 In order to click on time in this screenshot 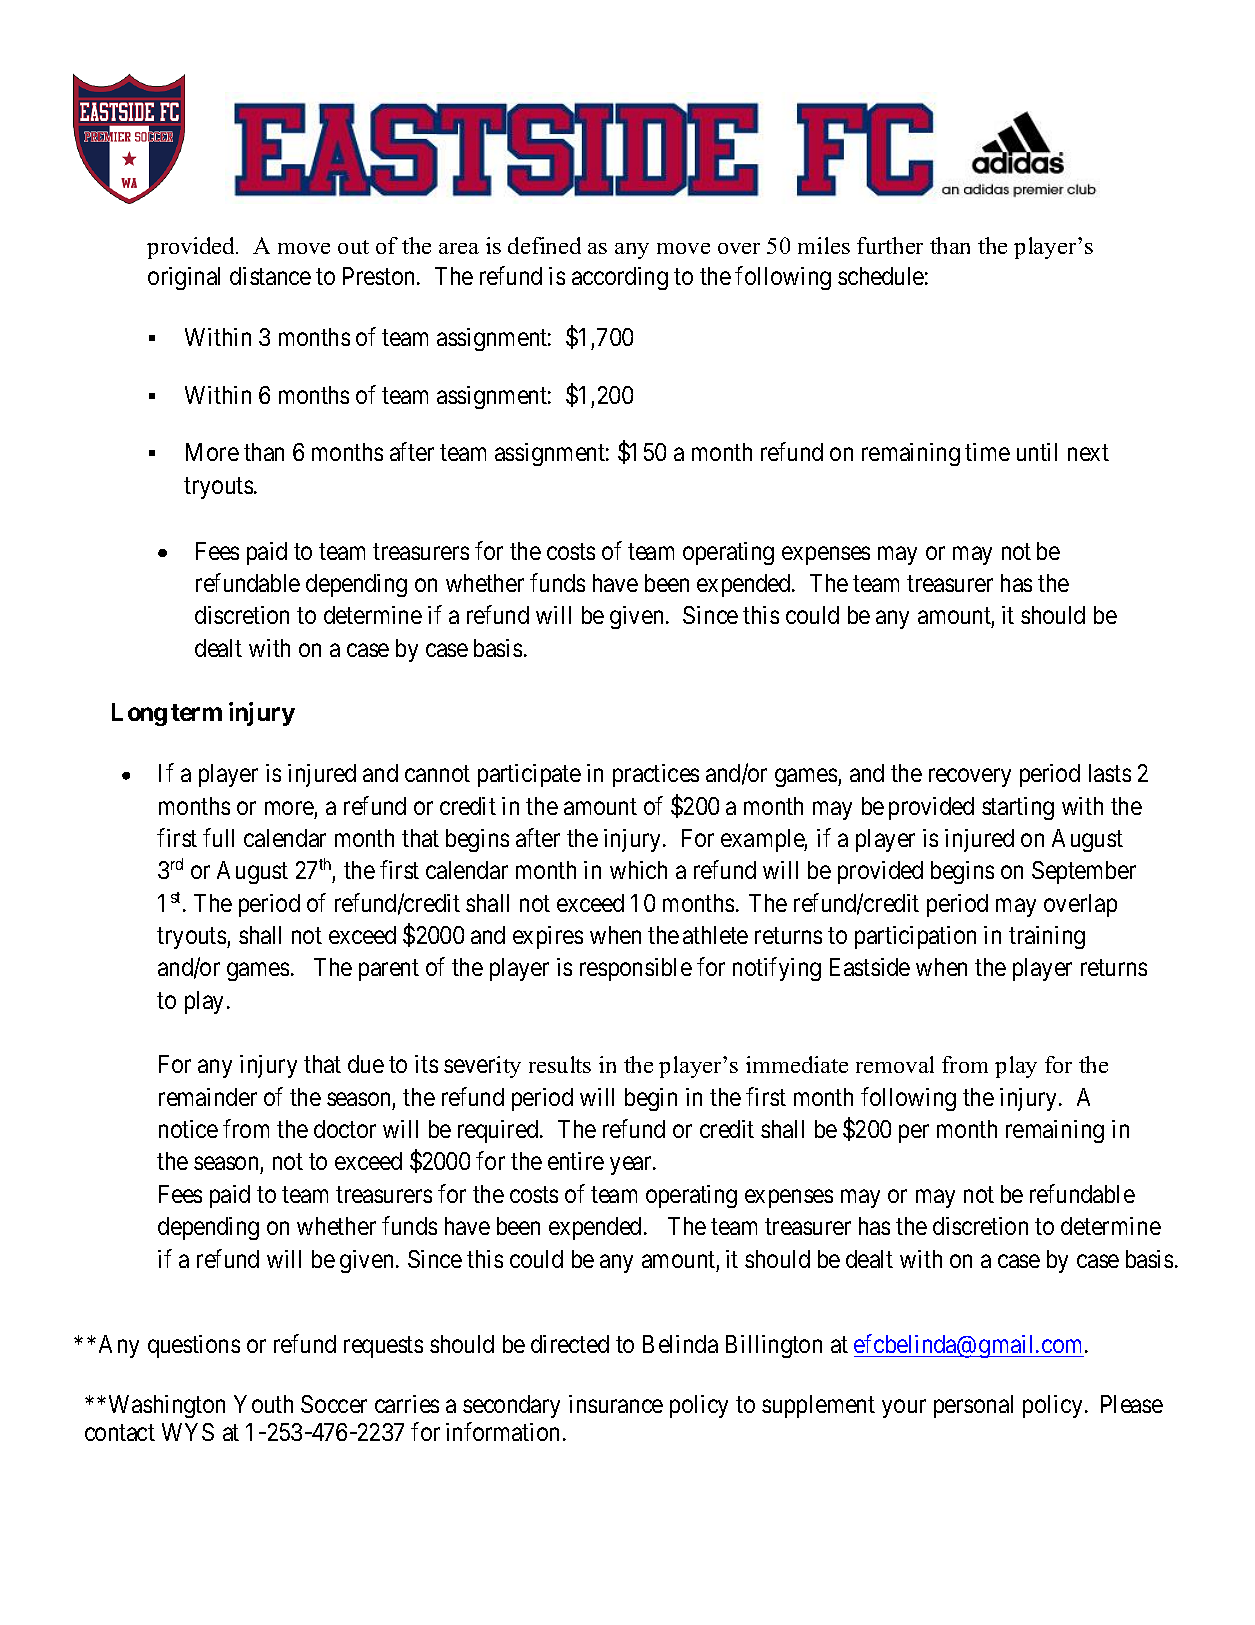, I will do `click(987, 452)`.
